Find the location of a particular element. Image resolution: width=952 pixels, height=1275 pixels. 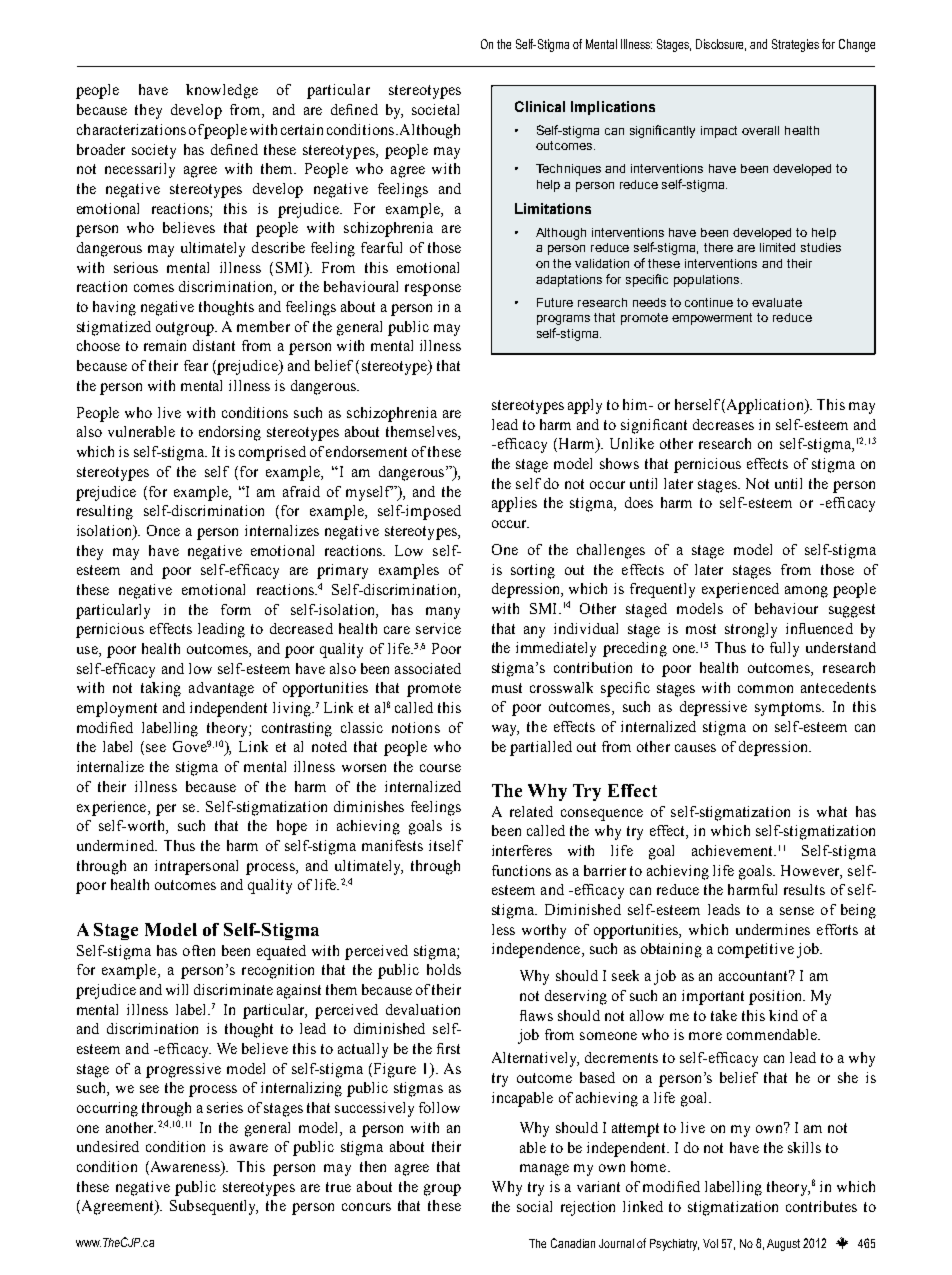

Subsequently is located at coordinates (214, 1207).
